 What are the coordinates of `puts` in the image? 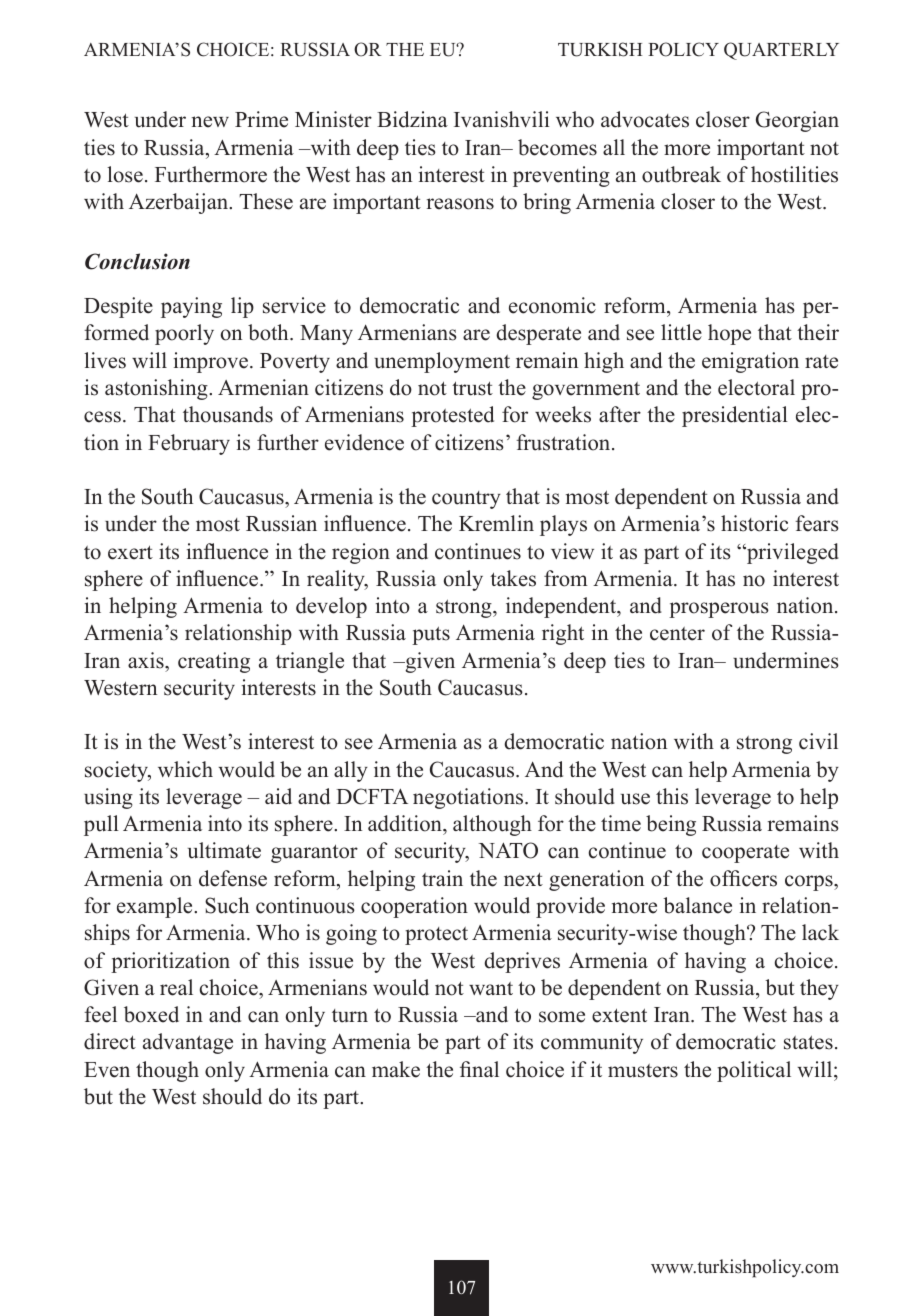 It's located at (431, 635).
